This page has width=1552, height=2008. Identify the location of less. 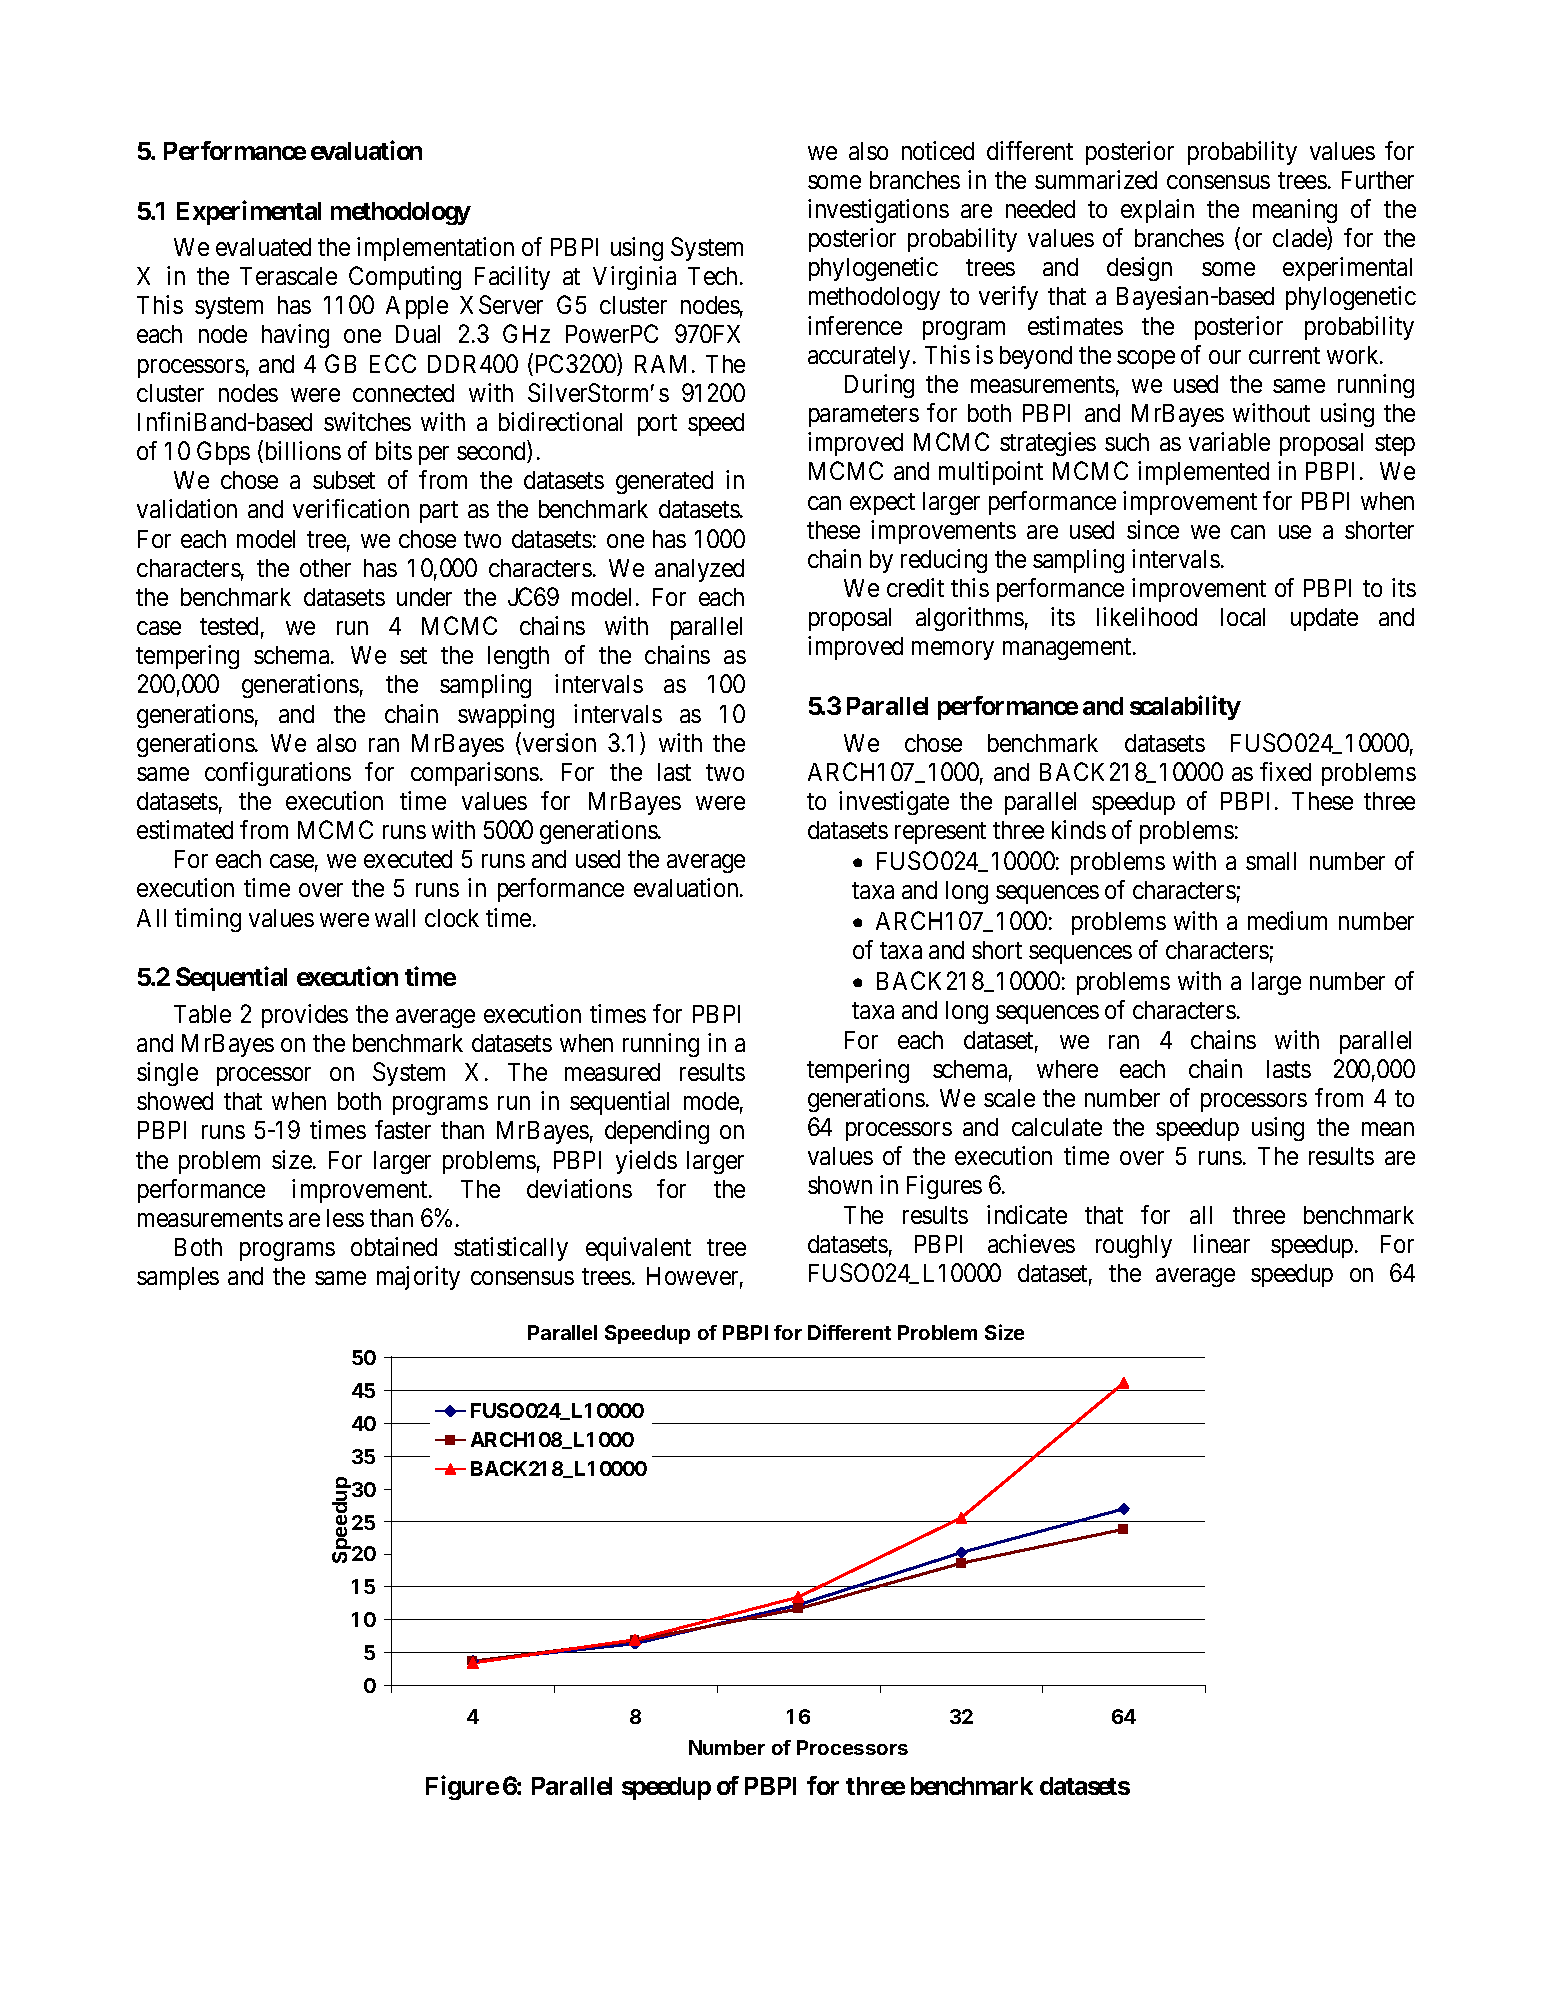
(345, 1218).
